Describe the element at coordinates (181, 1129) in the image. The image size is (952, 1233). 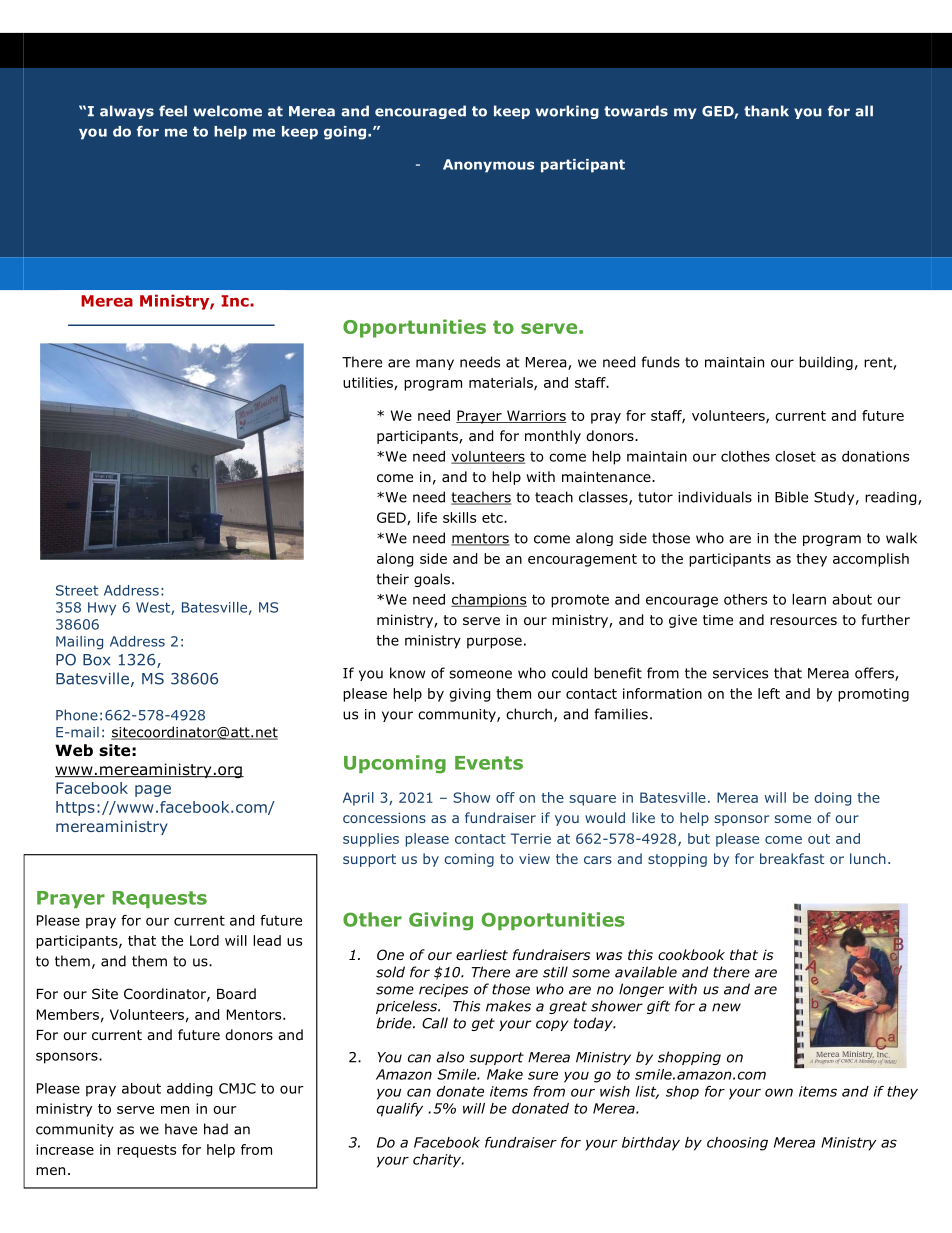
I see `have` at that location.
